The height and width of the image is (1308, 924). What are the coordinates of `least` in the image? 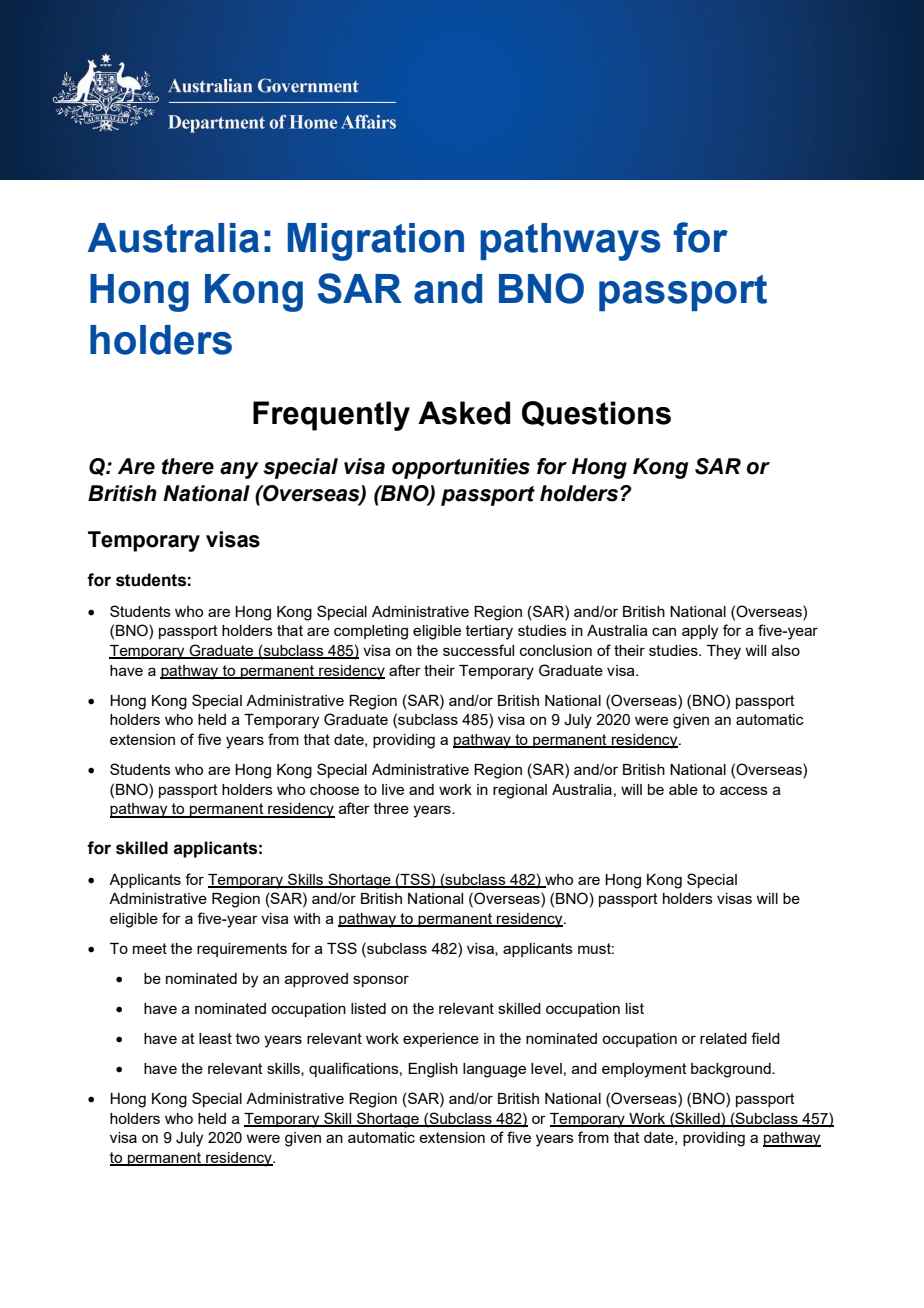 It's located at (215, 1038).
